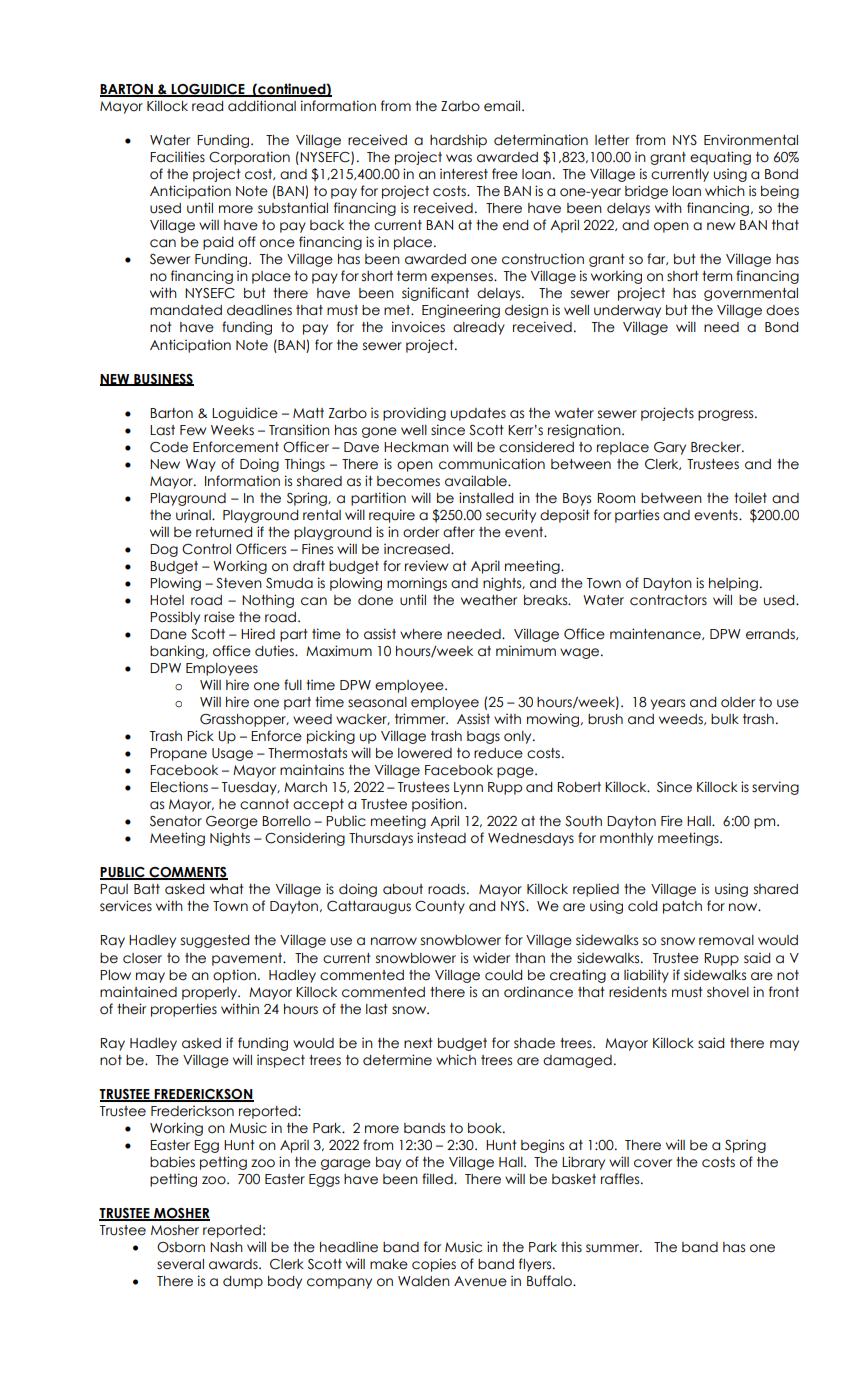 This document has height=1400, width=849. I want to click on County, so click(440, 907).
